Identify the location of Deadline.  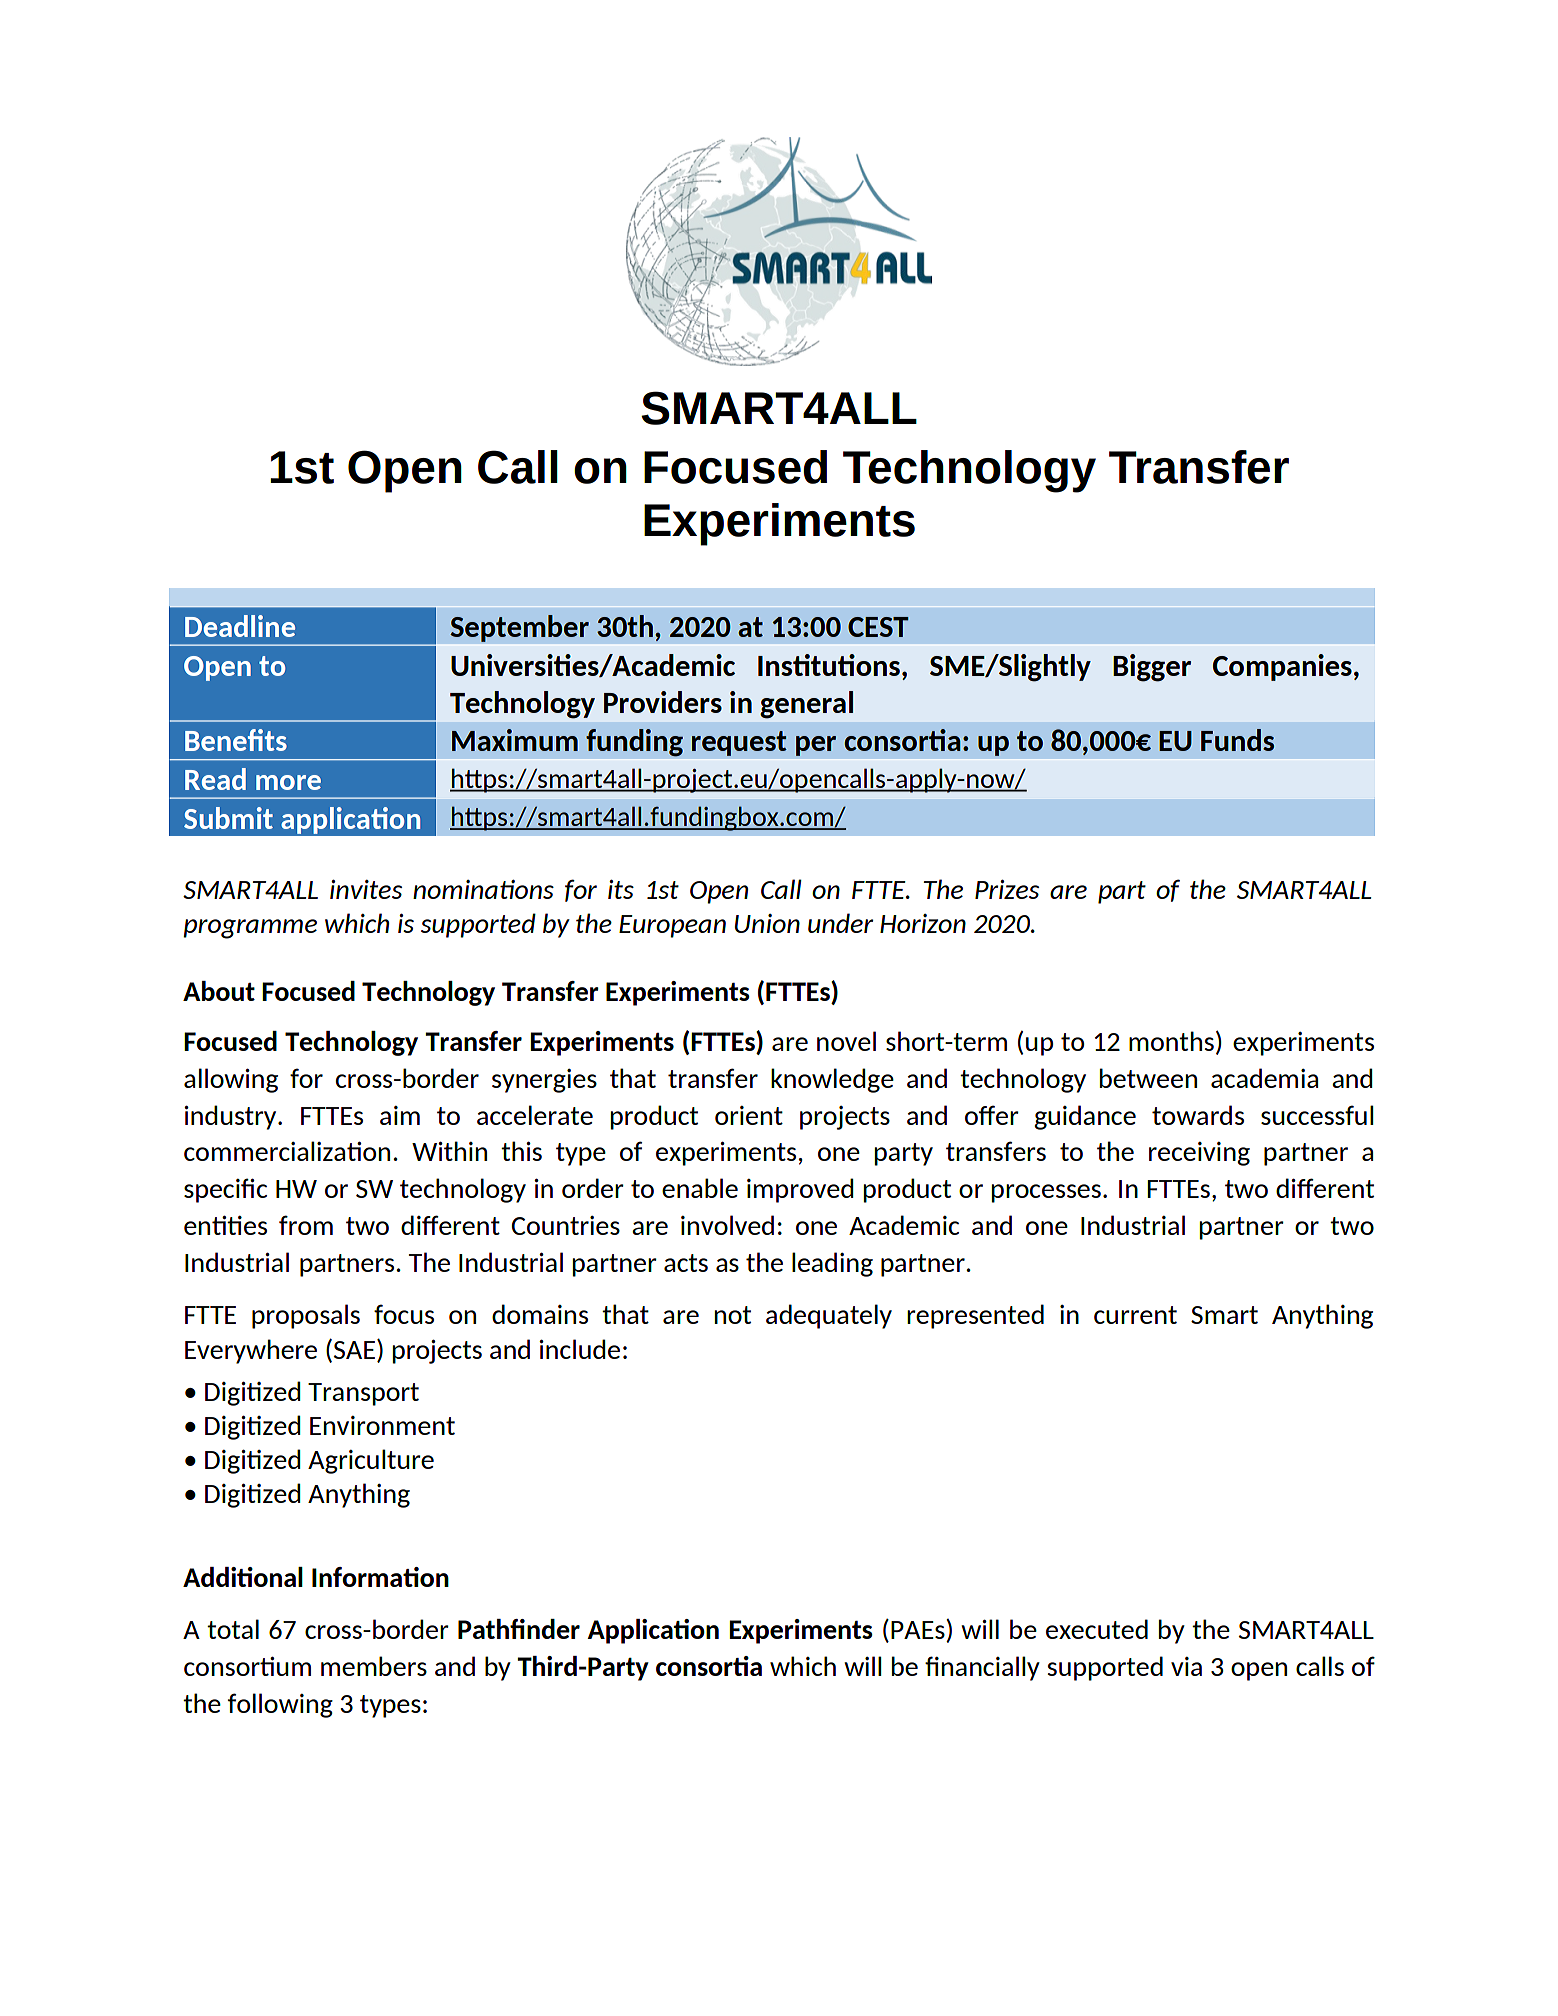
(240, 626).
